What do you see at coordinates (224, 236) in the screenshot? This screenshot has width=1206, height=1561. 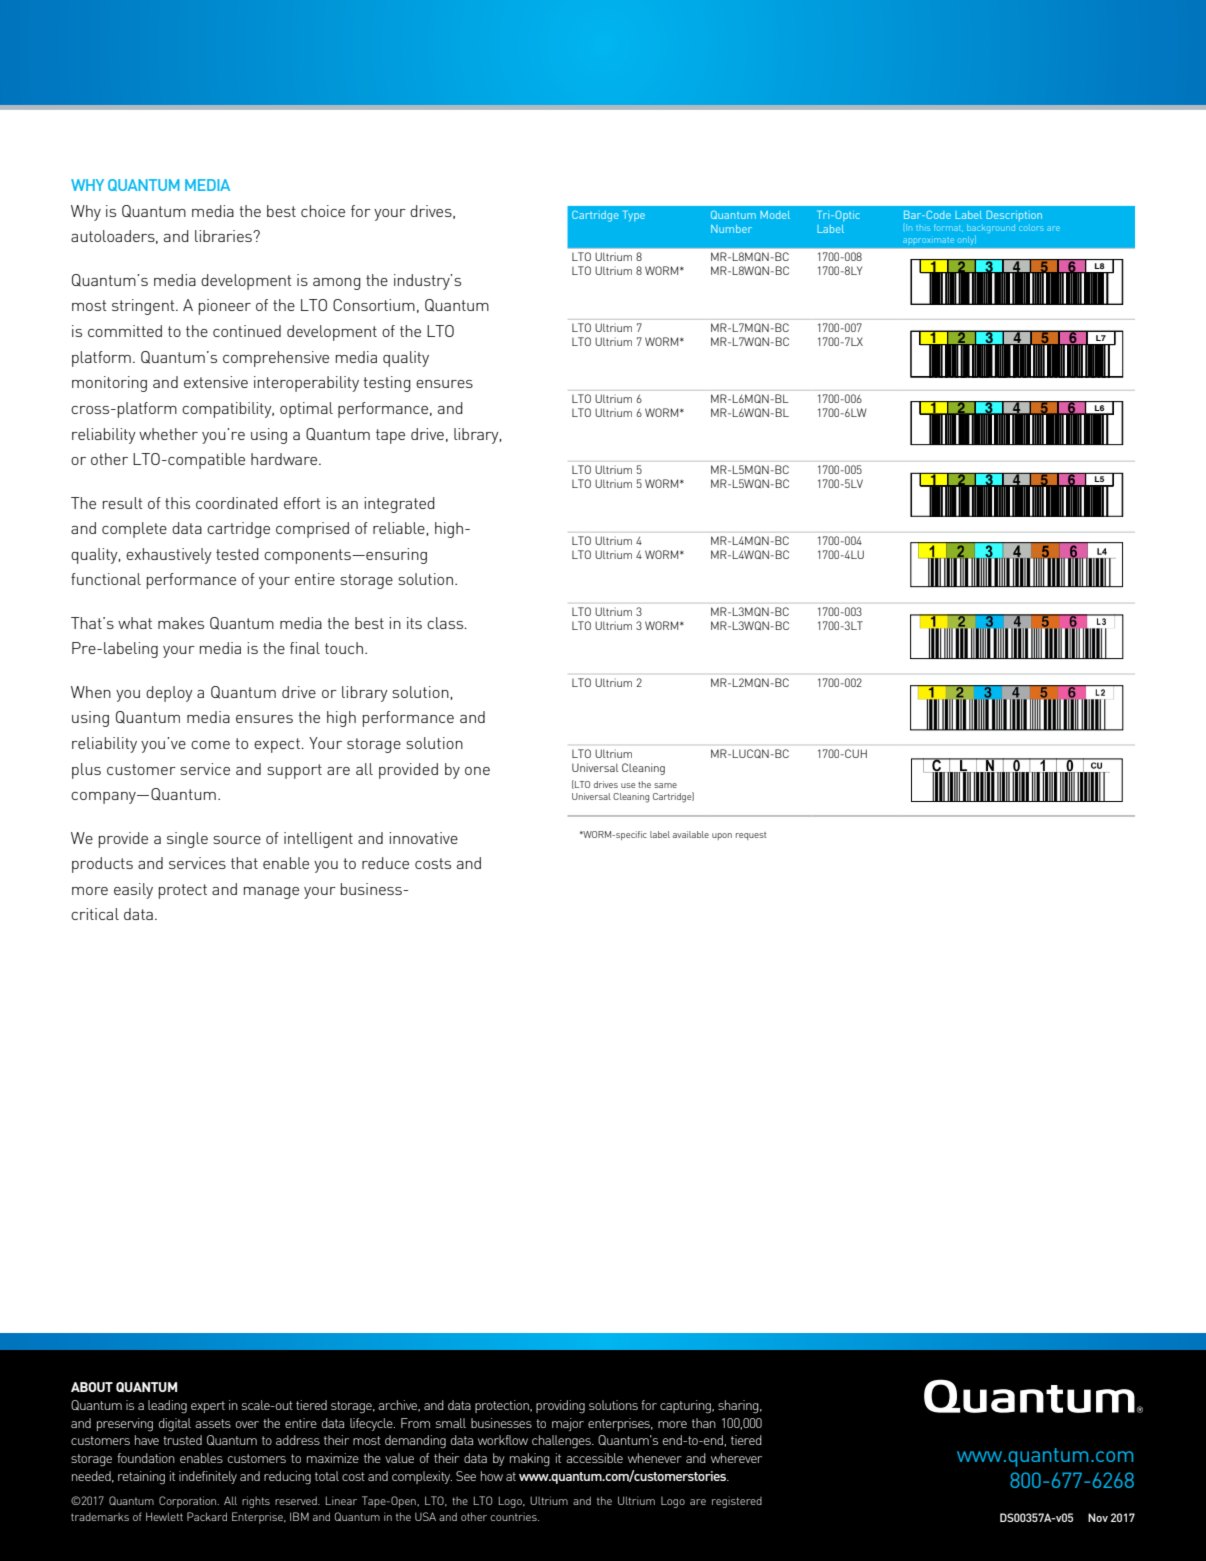 I see `libraries` at bounding box center [224, 236].
